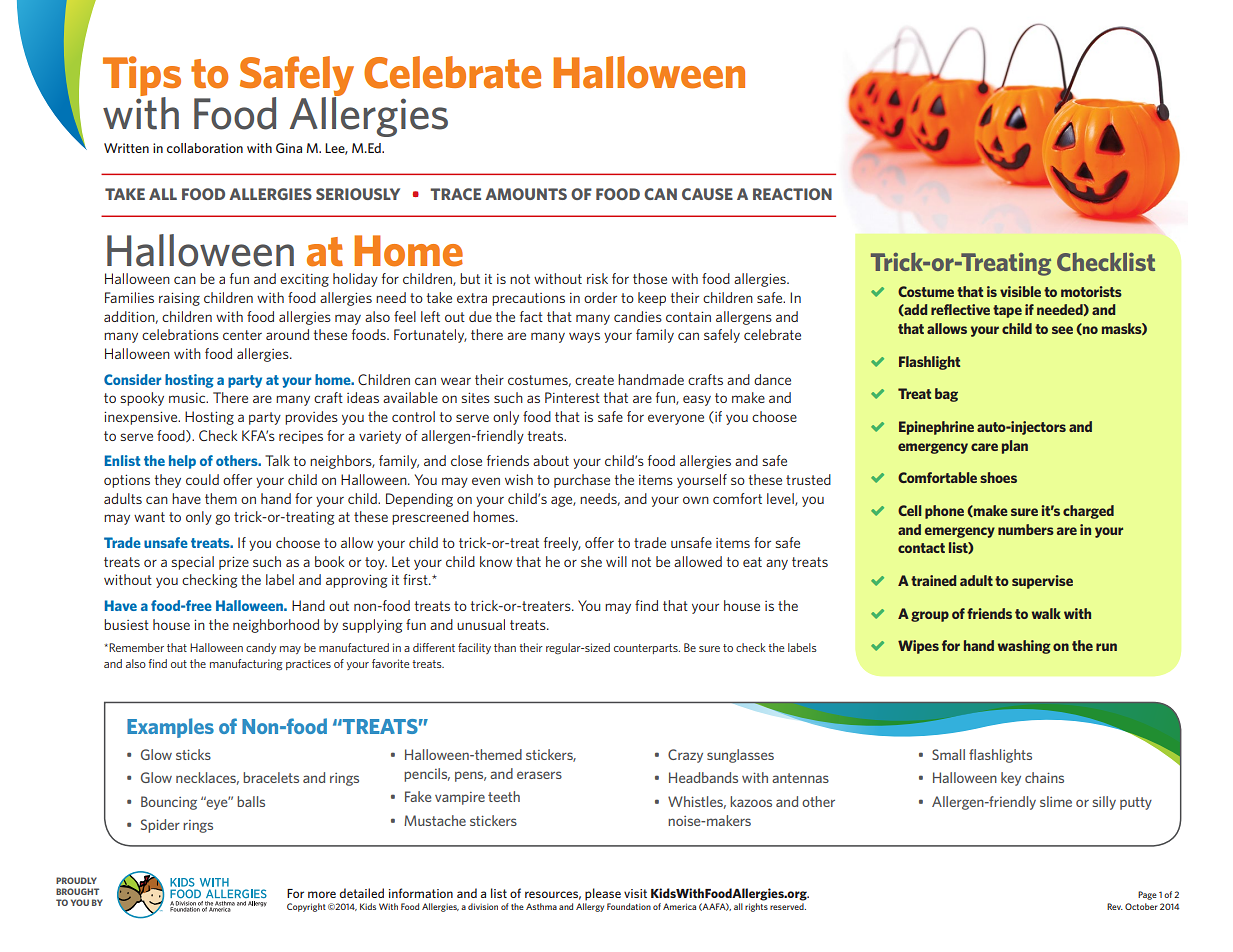 This screenshot has width=1233, height=952. I want to click on REACTION, so click(792, 194).
